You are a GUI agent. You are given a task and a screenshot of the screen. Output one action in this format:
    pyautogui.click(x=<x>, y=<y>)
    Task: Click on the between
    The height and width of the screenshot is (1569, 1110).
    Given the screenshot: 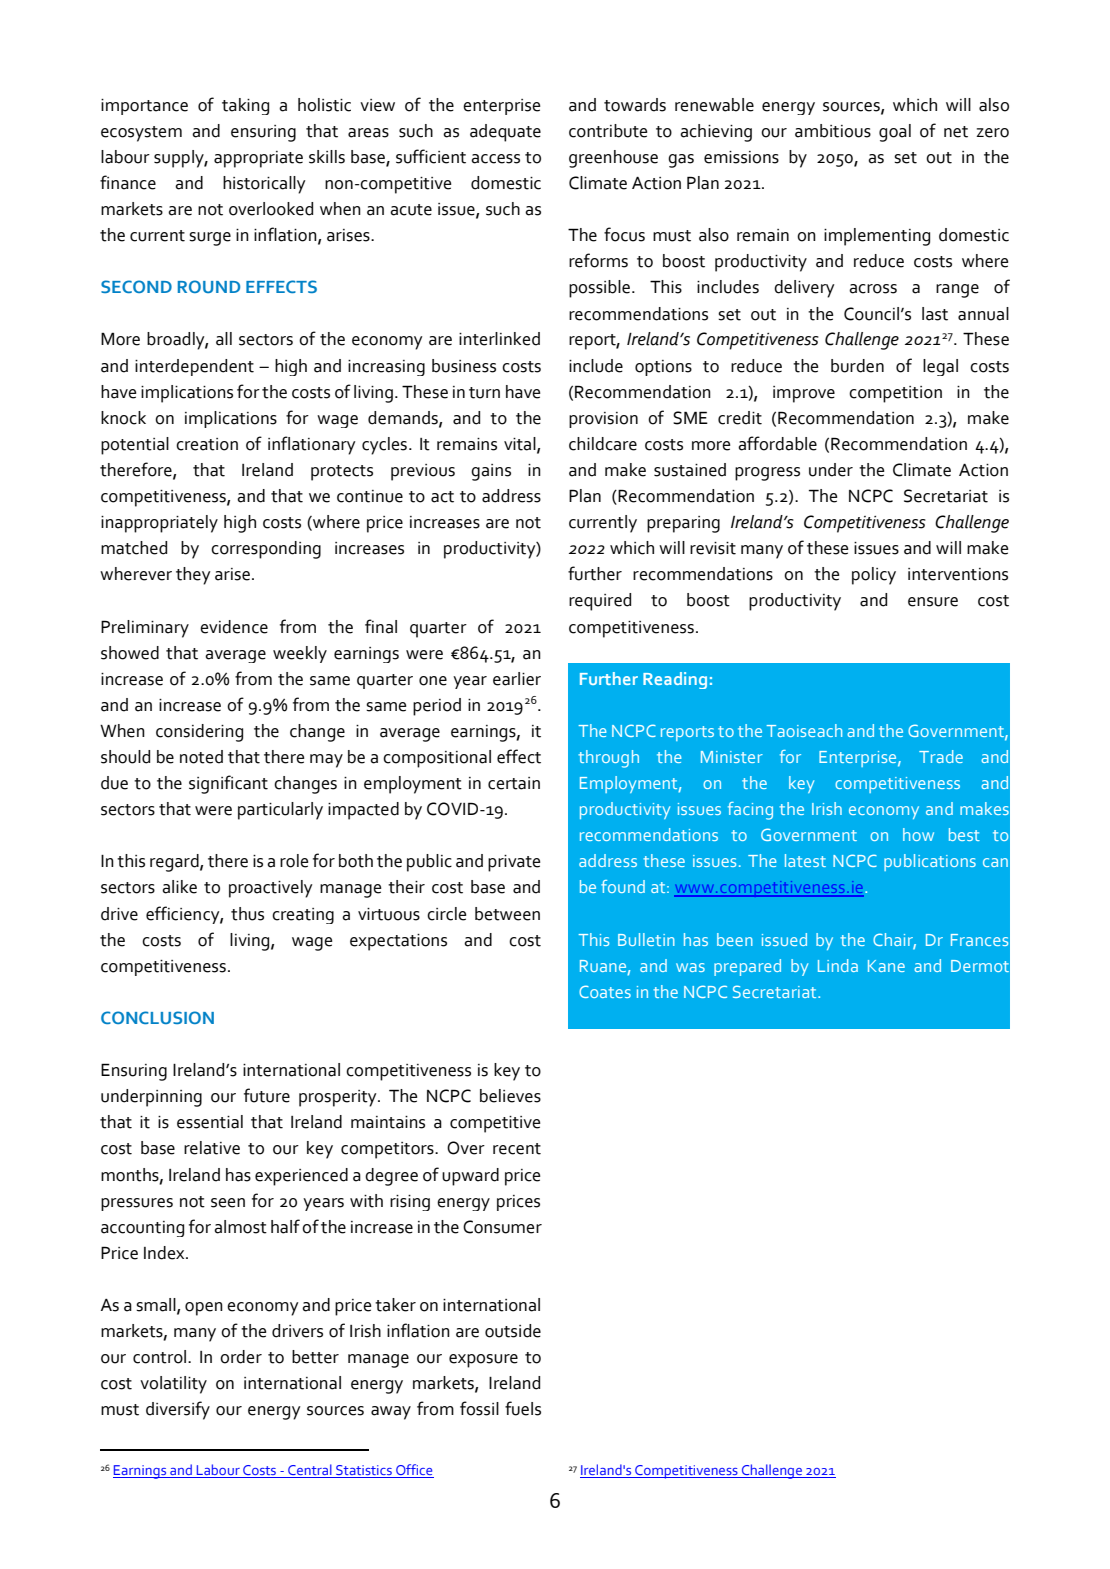 What is the action you would take?
    pyautogui.click(x=507, y=914)
